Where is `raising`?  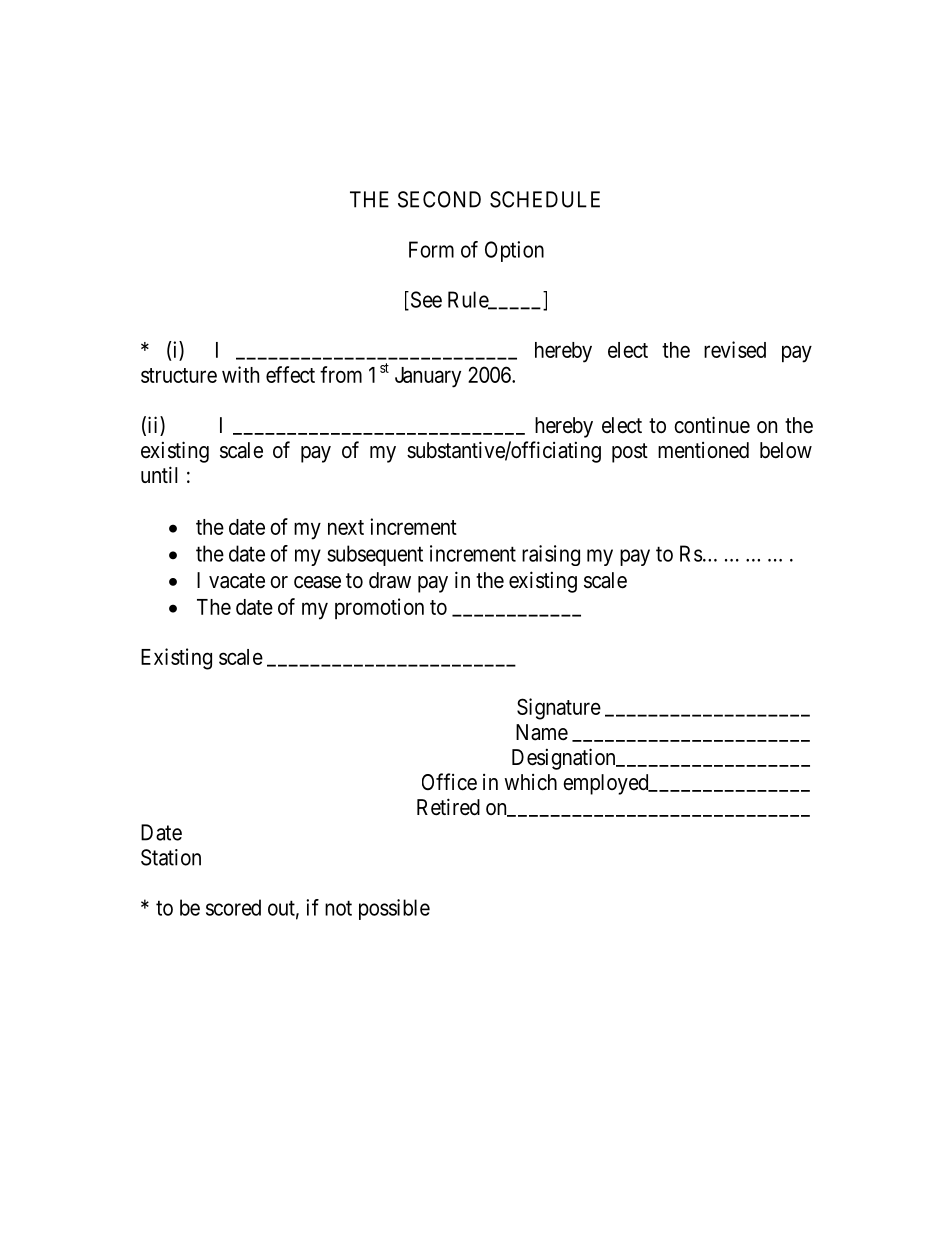 raising is located at coordinates (551, 555).
